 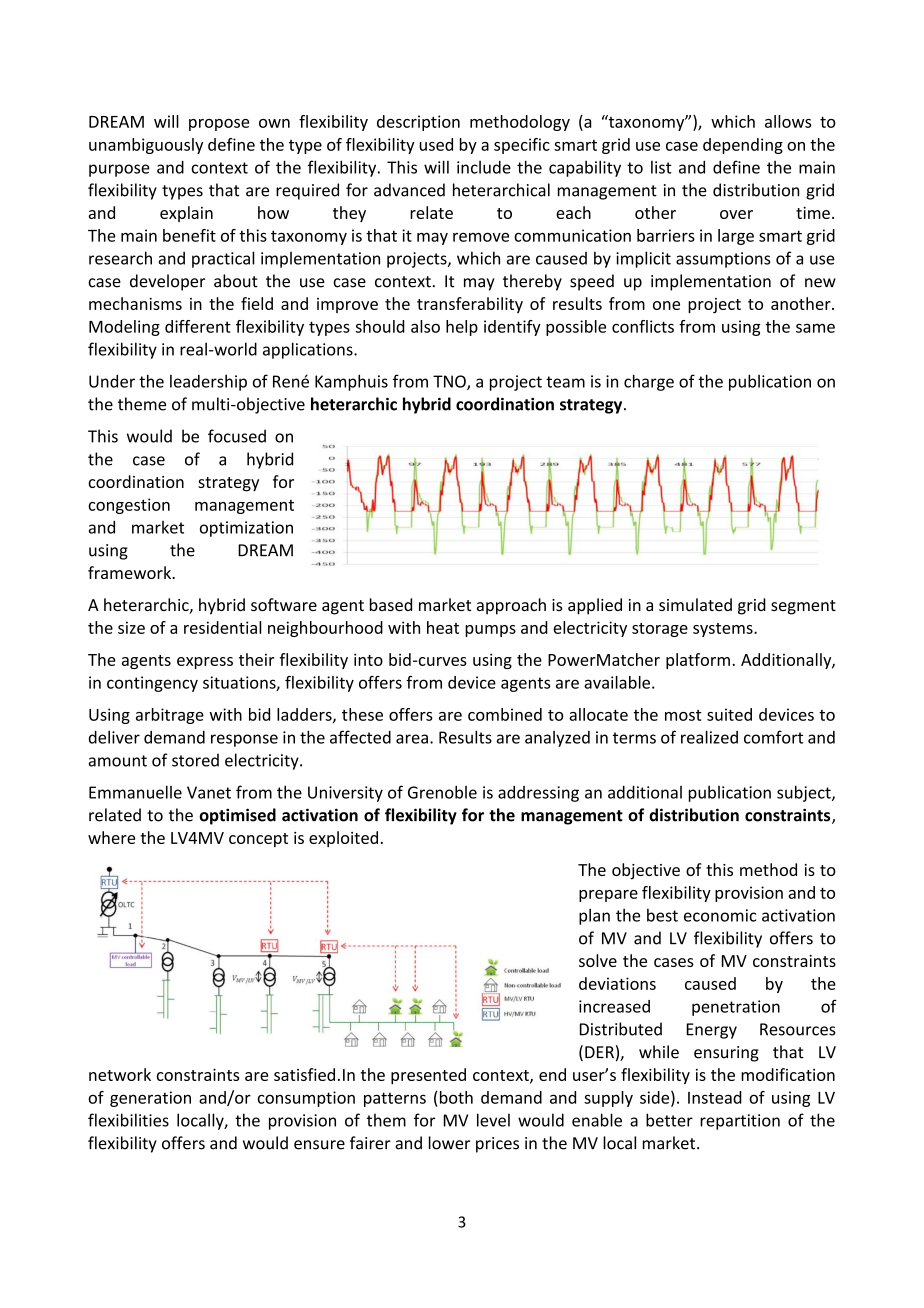 What do you see at coordinates (484, 167) in the screenshot?
I see `include` at bounding box center [484, 167].
